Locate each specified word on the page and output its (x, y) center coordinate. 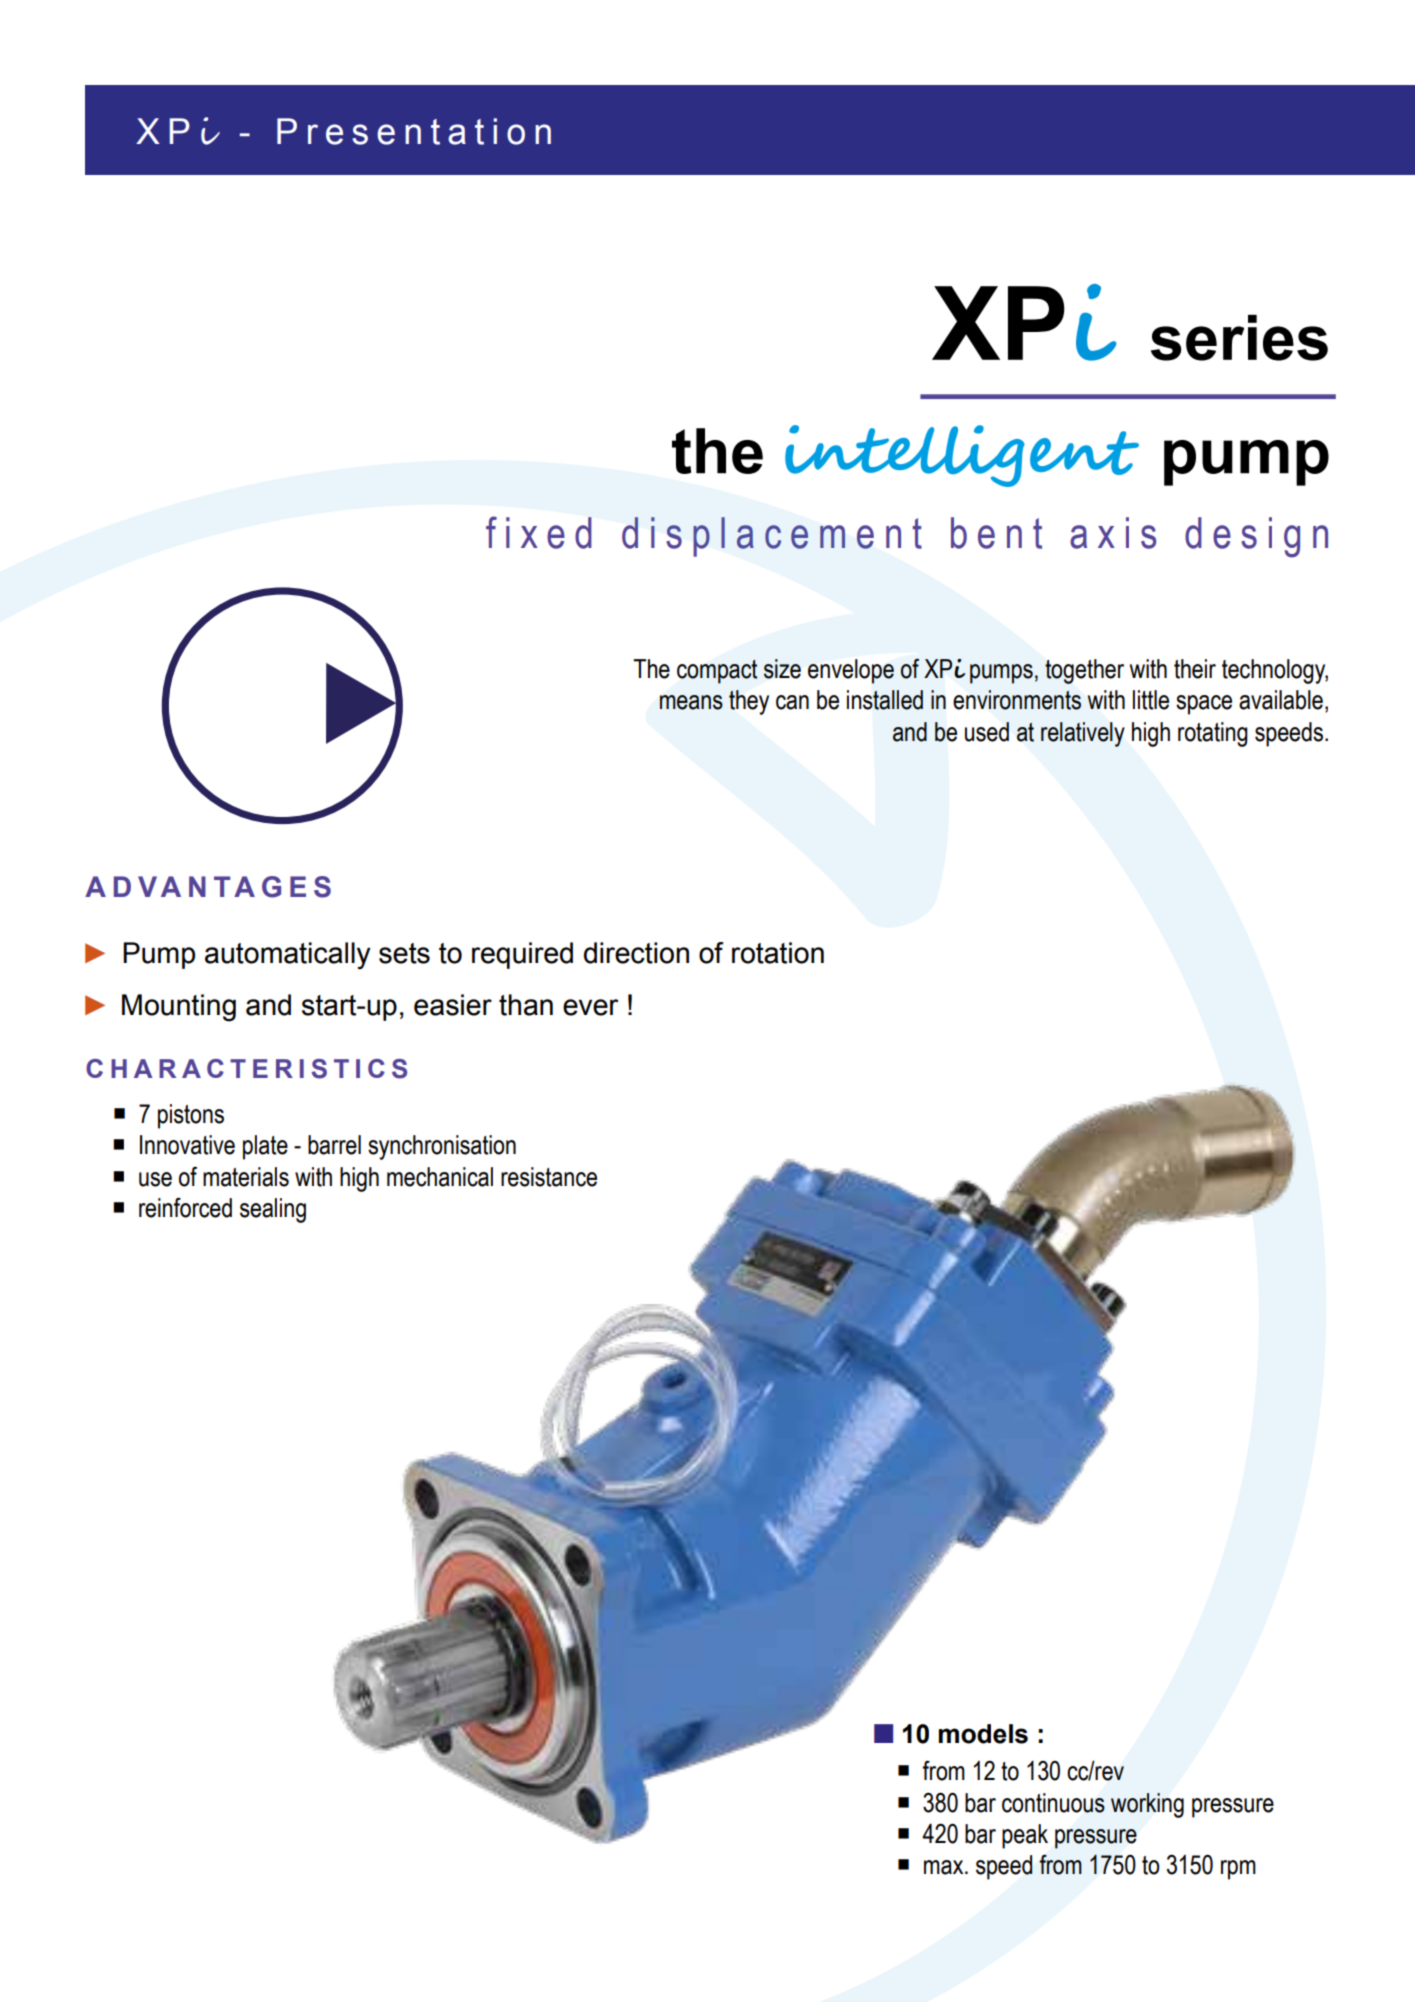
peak (1025, 1836)
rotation (778, 953)
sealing (273, 1210)
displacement (772, 537)
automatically (288, 956)
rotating (1213, 734)
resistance (549, 1177)
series (1239, 338)
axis (1113, 533)
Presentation (414, 131)
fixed (539, 532)
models (983, 1734)
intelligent (962, 456)
